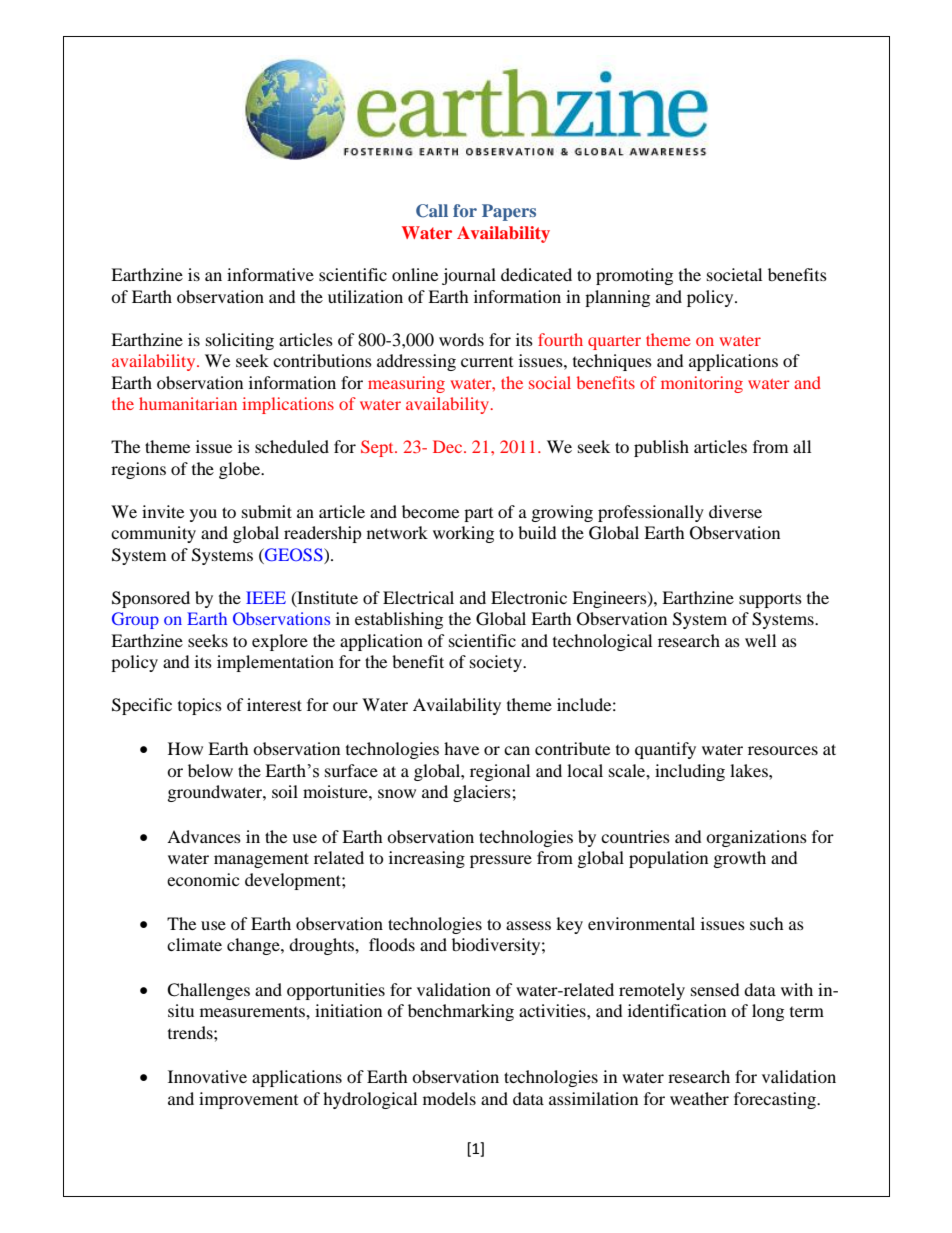  What do you see at coordinates (501, 861) in the document?
I see `pressure` at bounding box center [501, 861].
